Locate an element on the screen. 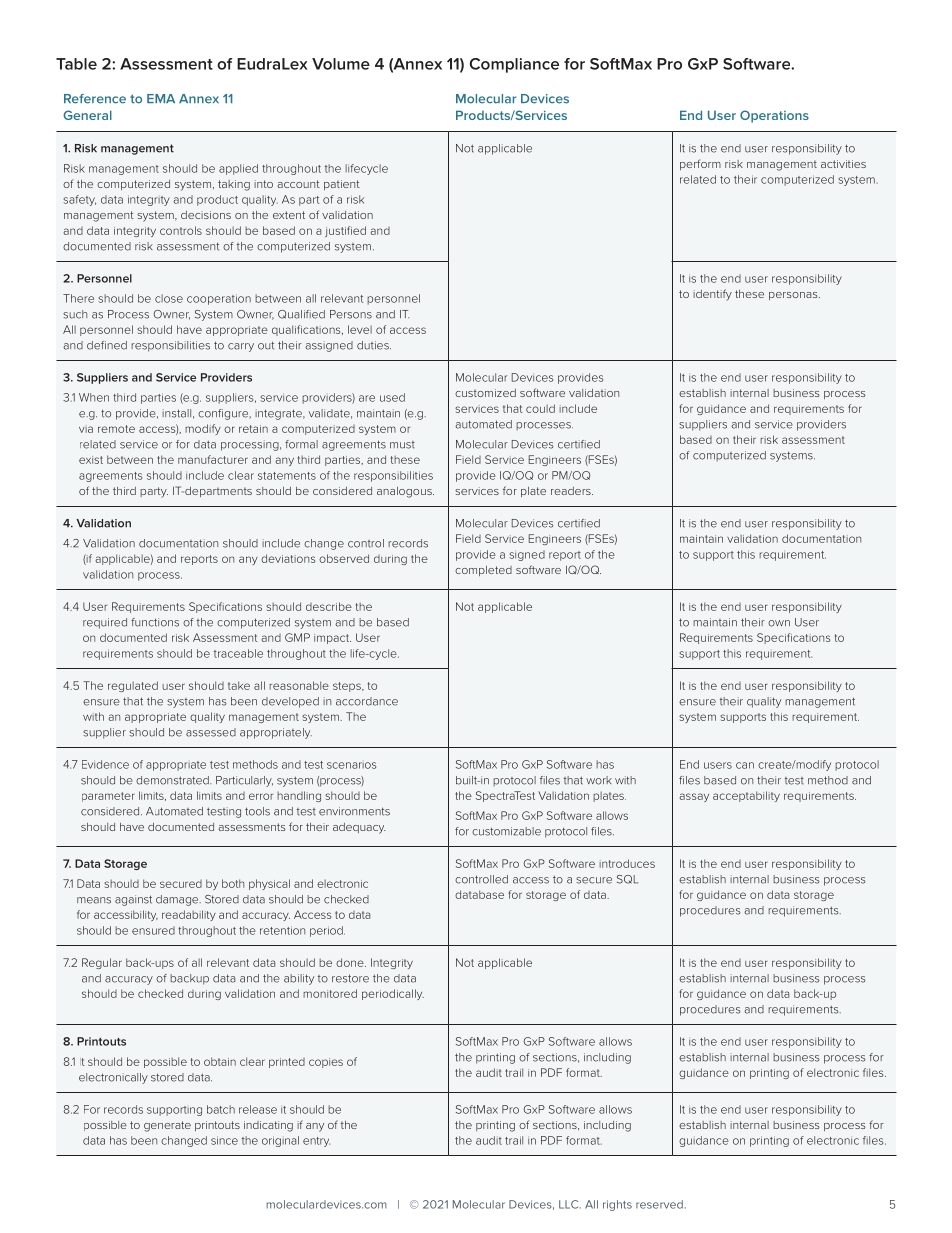 The width and height of the screenshot is (952, 1233). SQL is located at coordinates (627, 879).
